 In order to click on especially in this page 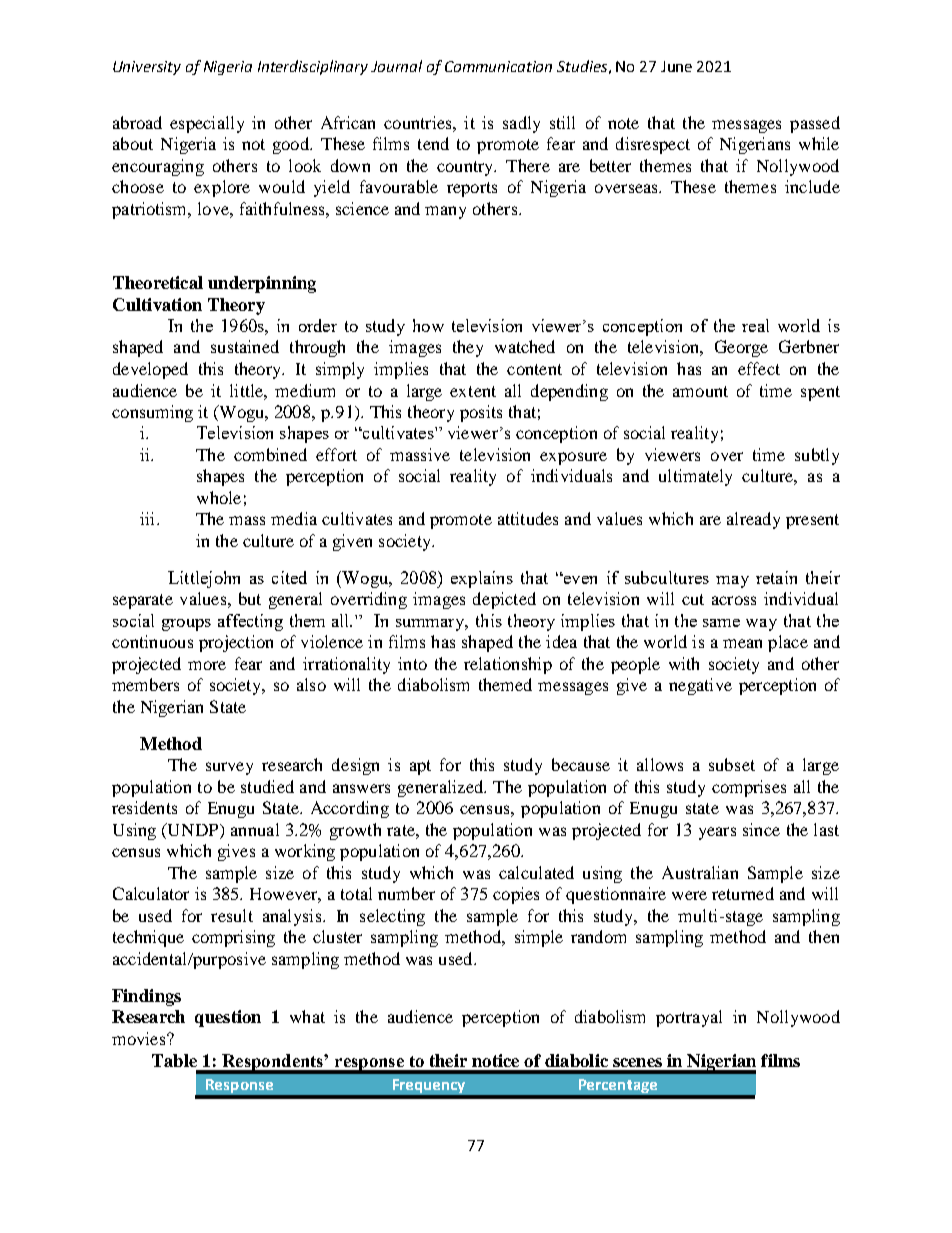, I will do `click(207, 124)`.
